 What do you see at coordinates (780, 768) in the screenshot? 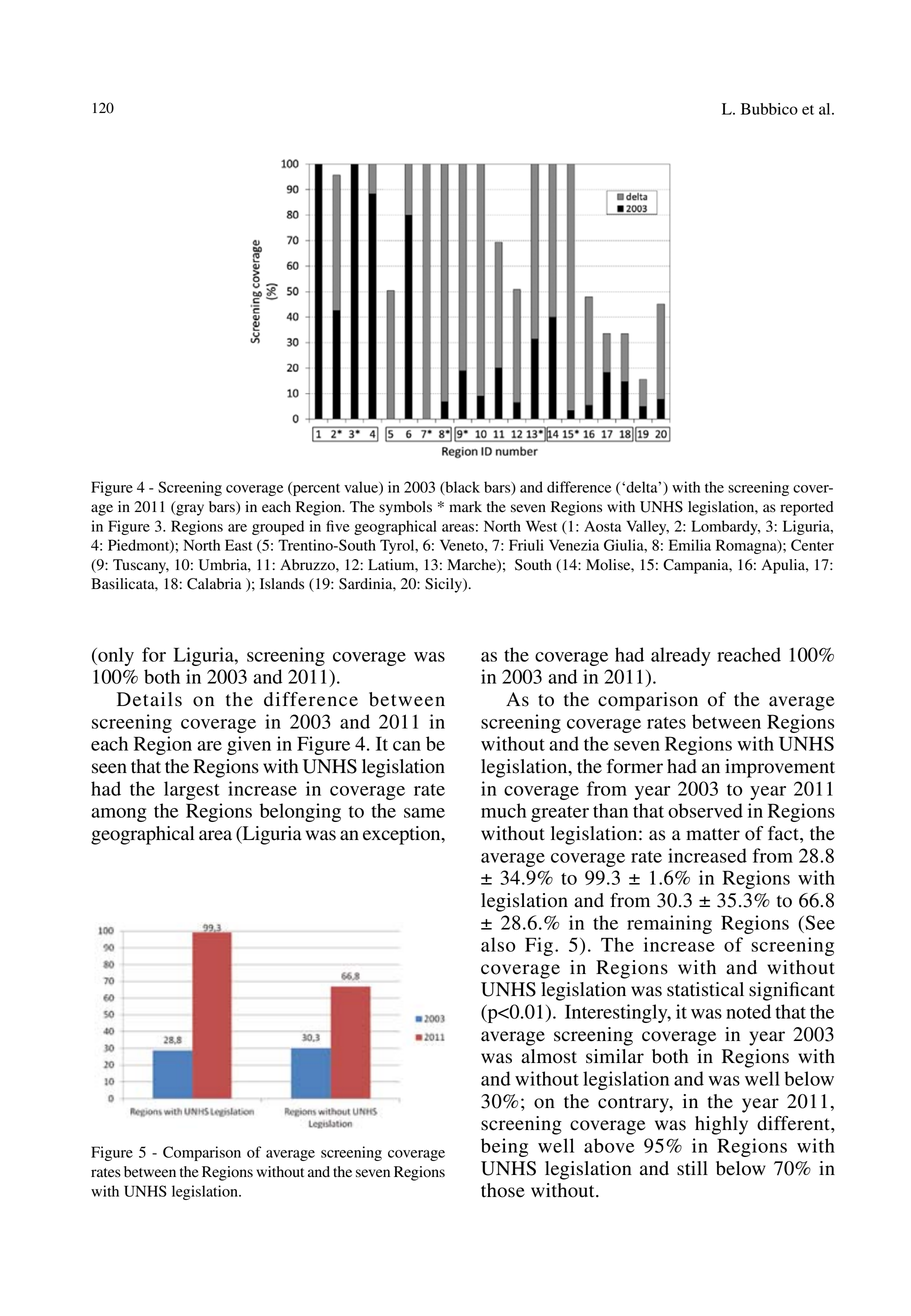
I see `improvement` at bounding box center [780, 768].
